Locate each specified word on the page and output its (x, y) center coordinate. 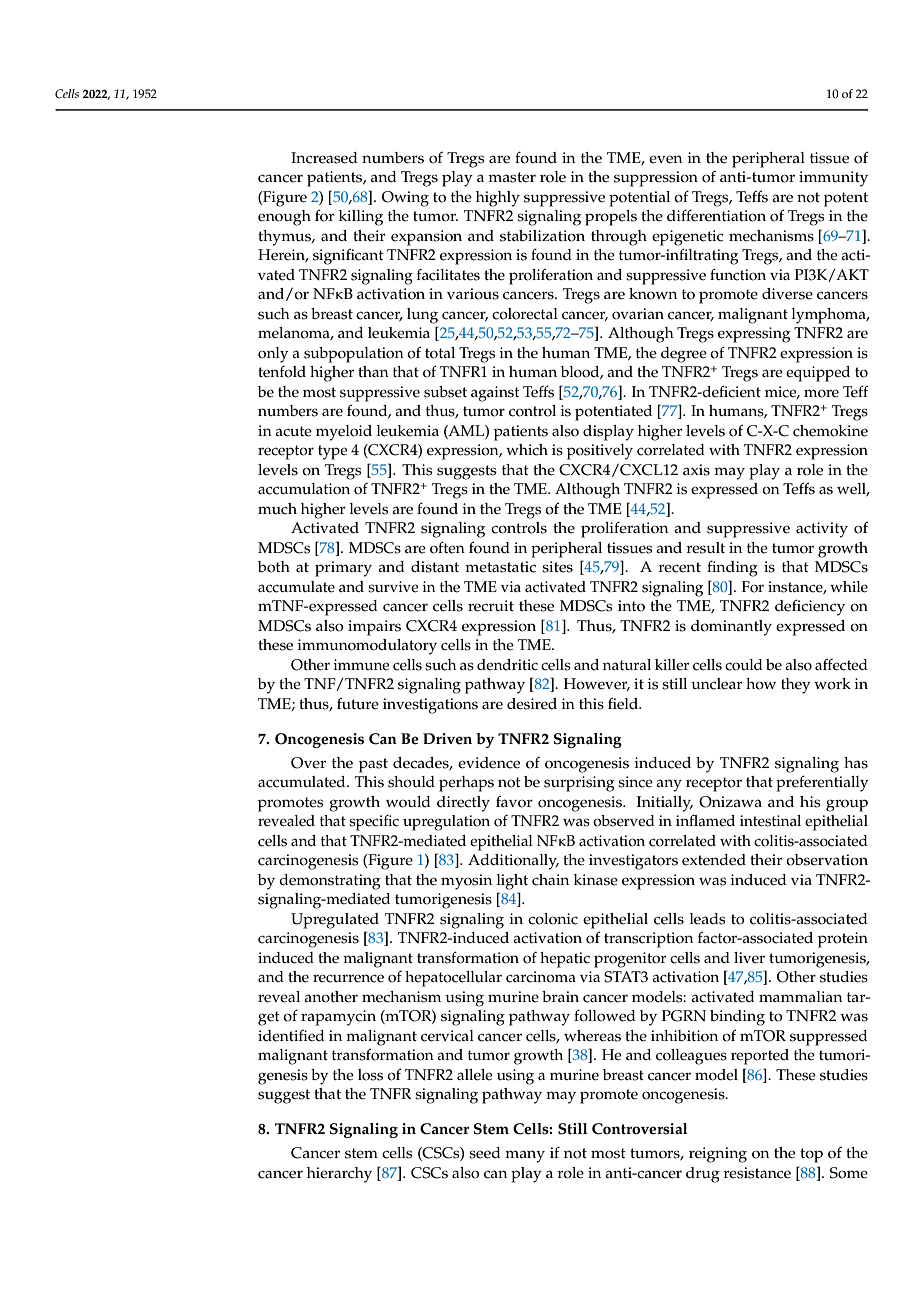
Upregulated (335, 921)
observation (827, 860)
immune (361, 665)
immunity (833, 179)
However (597, 684)
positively (600, 452)
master (512, 177)
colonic (553, 919)
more (821, 393)
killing (361, 218)
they (795, 686)
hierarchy (339, 1175)
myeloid (344, 433)
